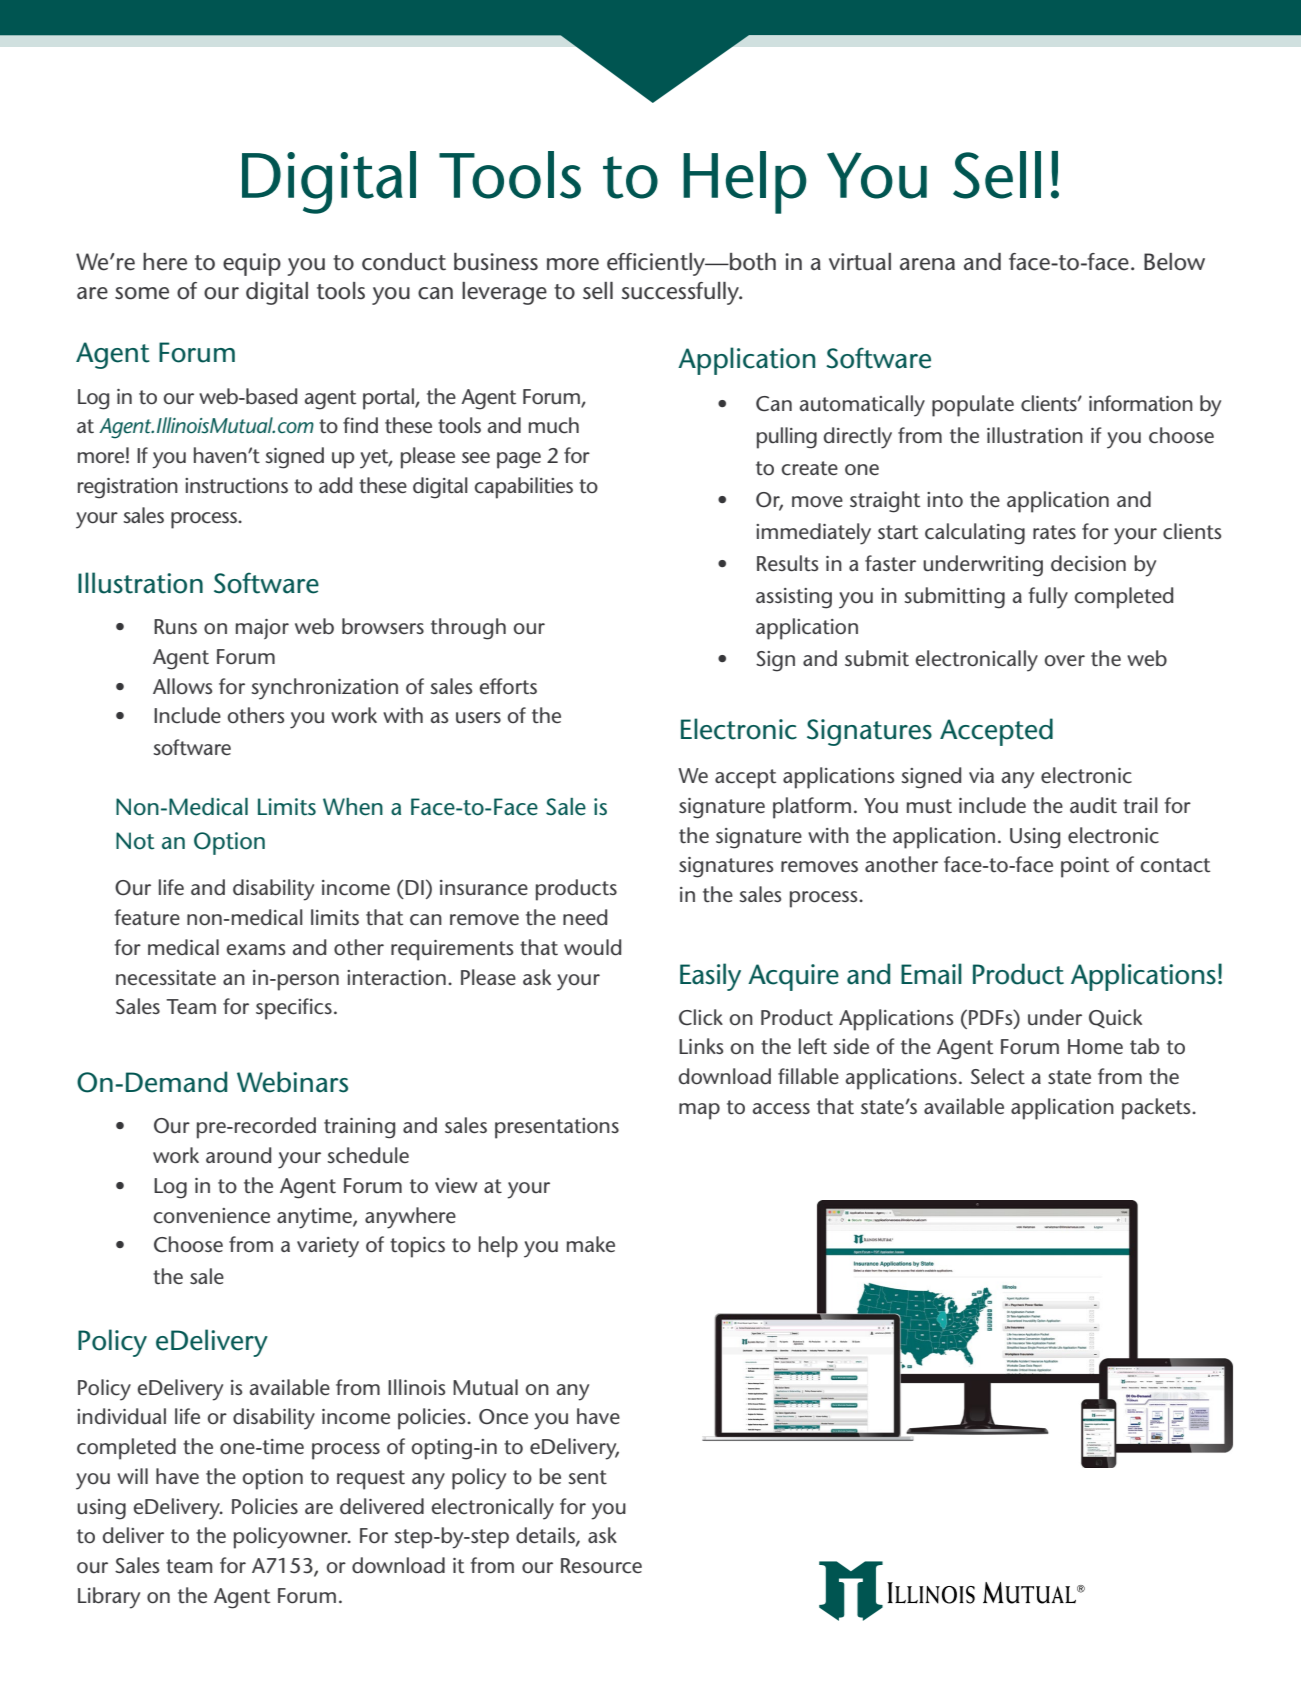 This screenshot has width=1301, height=1683. What do you see at coordinates (504, 293) in the screenshot?
I see `leverage` at bounding box center [504, 293].
